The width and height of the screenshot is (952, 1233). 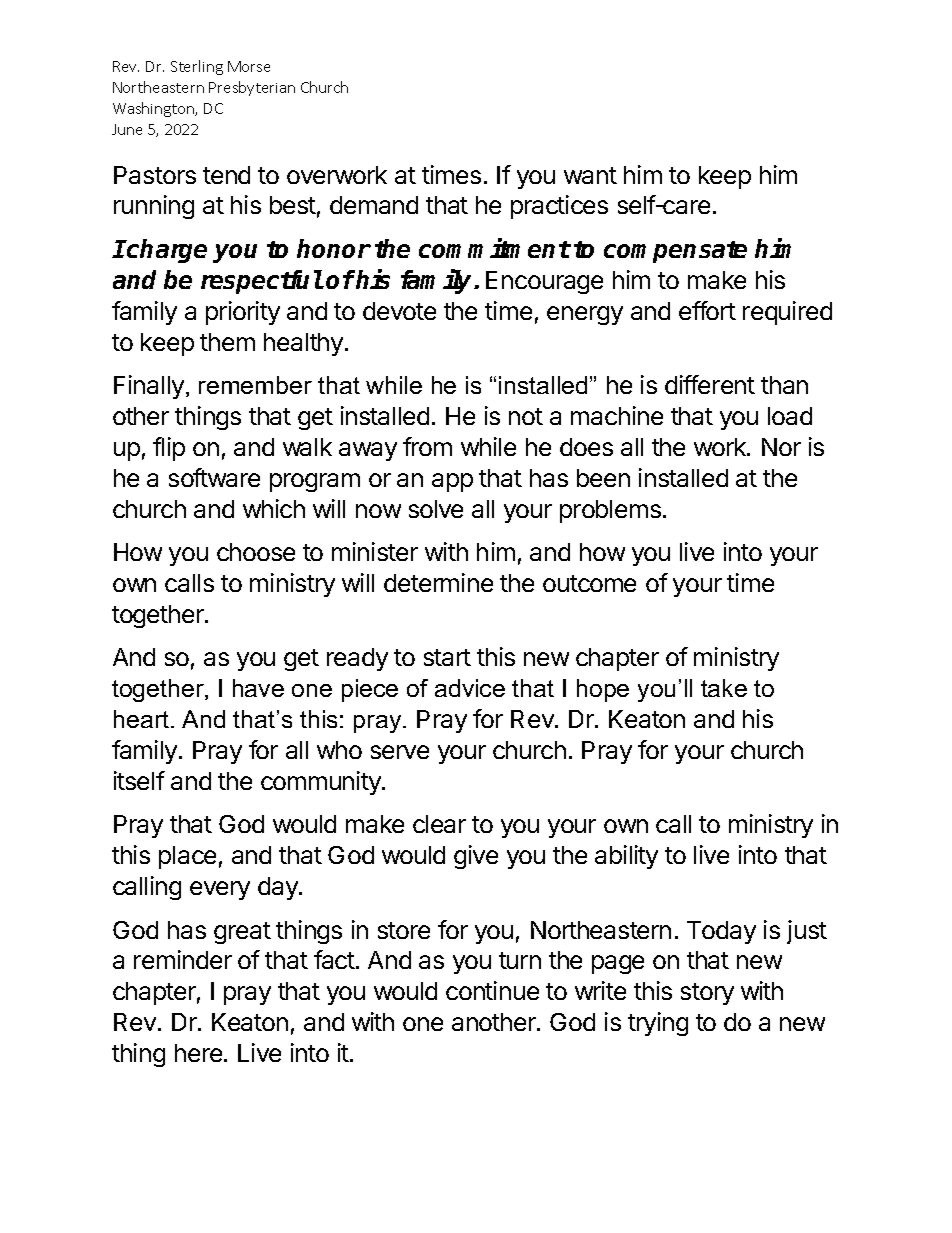 I want to click on clear, so click(x=439, y=824).
